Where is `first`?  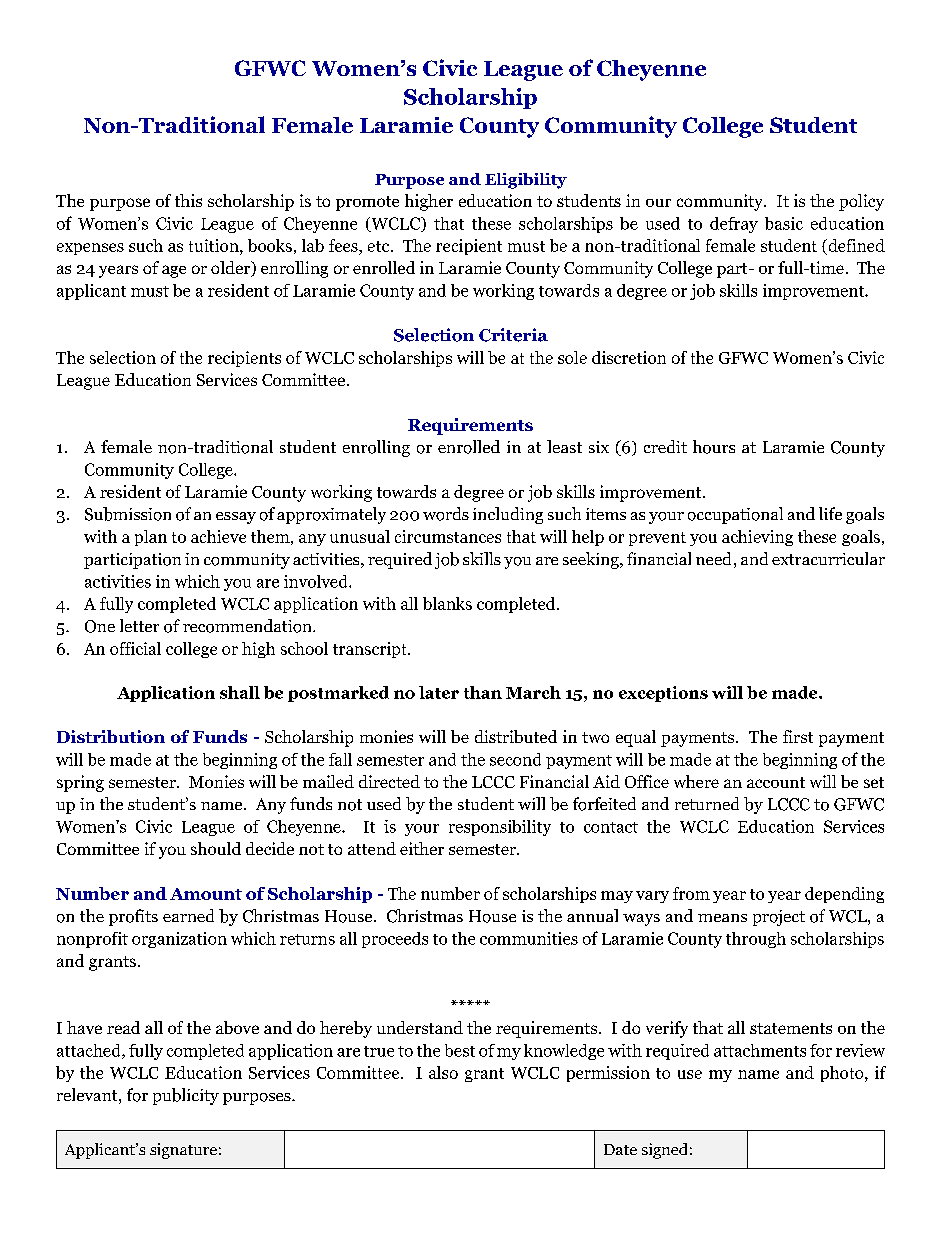
first is located at coordinates (798, 736).
